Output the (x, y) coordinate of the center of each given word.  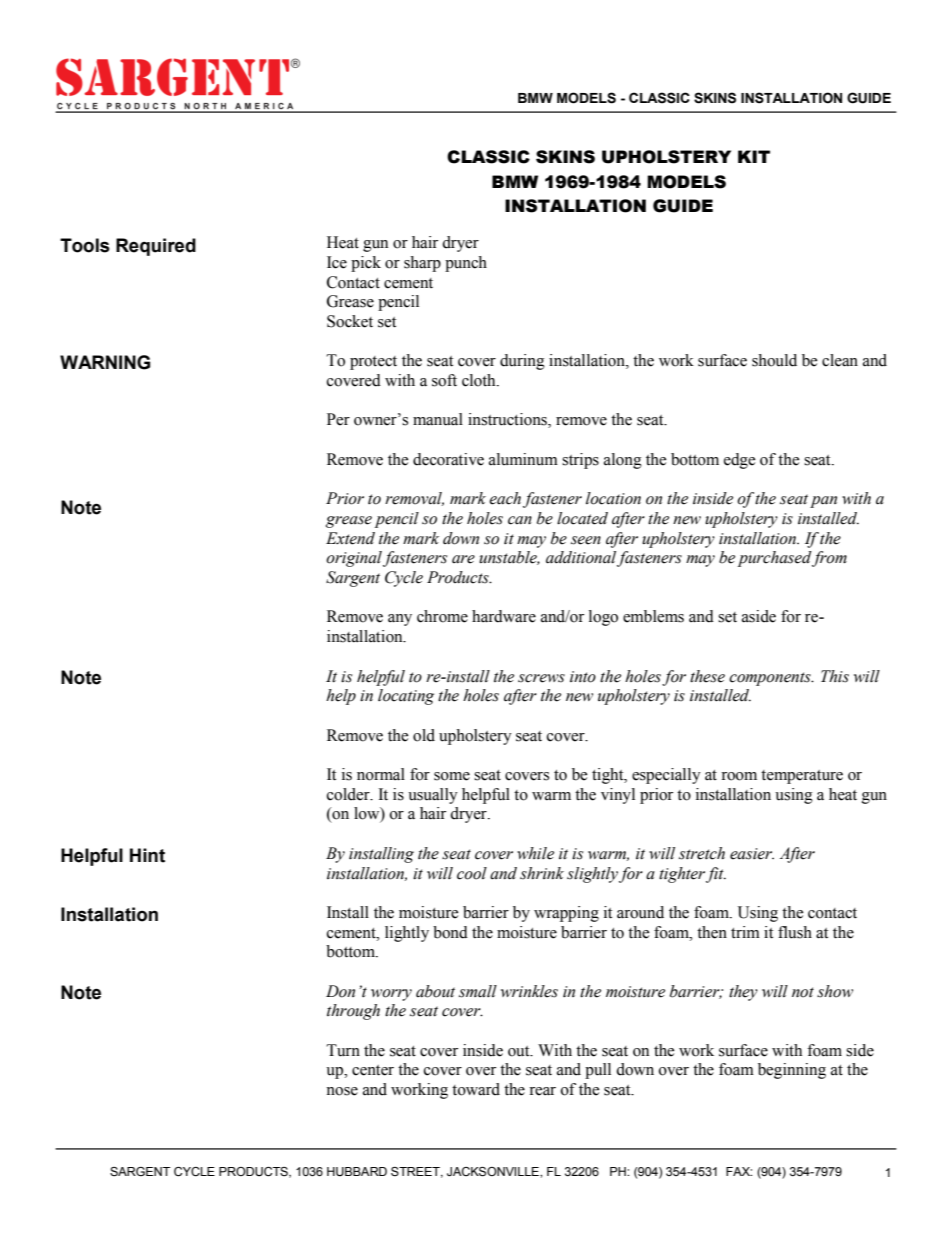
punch (466, 264)
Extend (350, 538)
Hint (147, 855)
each (505, 498)
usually (433, 796)
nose (342, 1091)
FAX (739, 1171)
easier (752, 854)
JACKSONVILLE (494, 1172)
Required (156, 247)
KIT (754, 156)
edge (740, 461)
